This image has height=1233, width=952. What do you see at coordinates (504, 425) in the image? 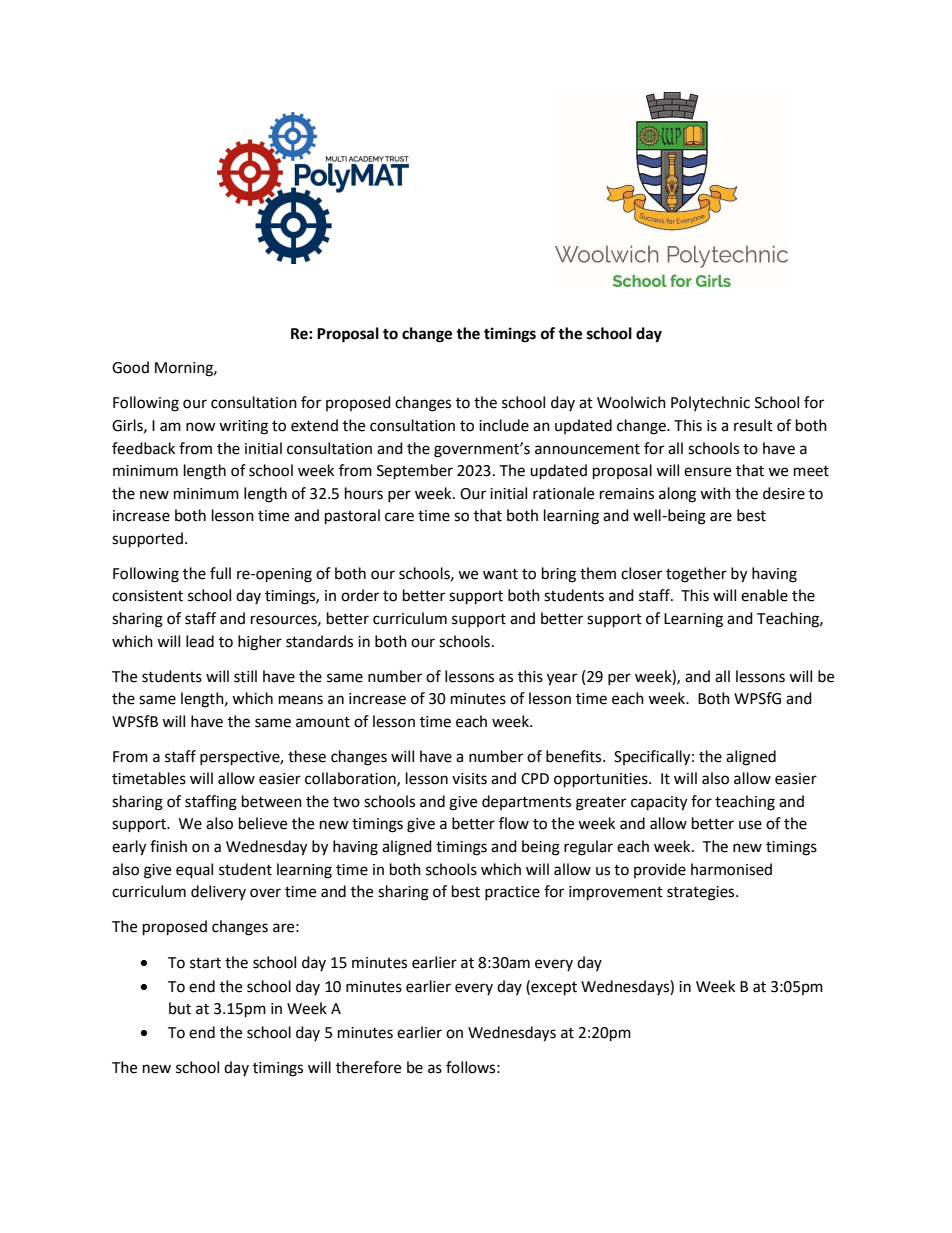
I see `include` at bounding box center [504, 425].
